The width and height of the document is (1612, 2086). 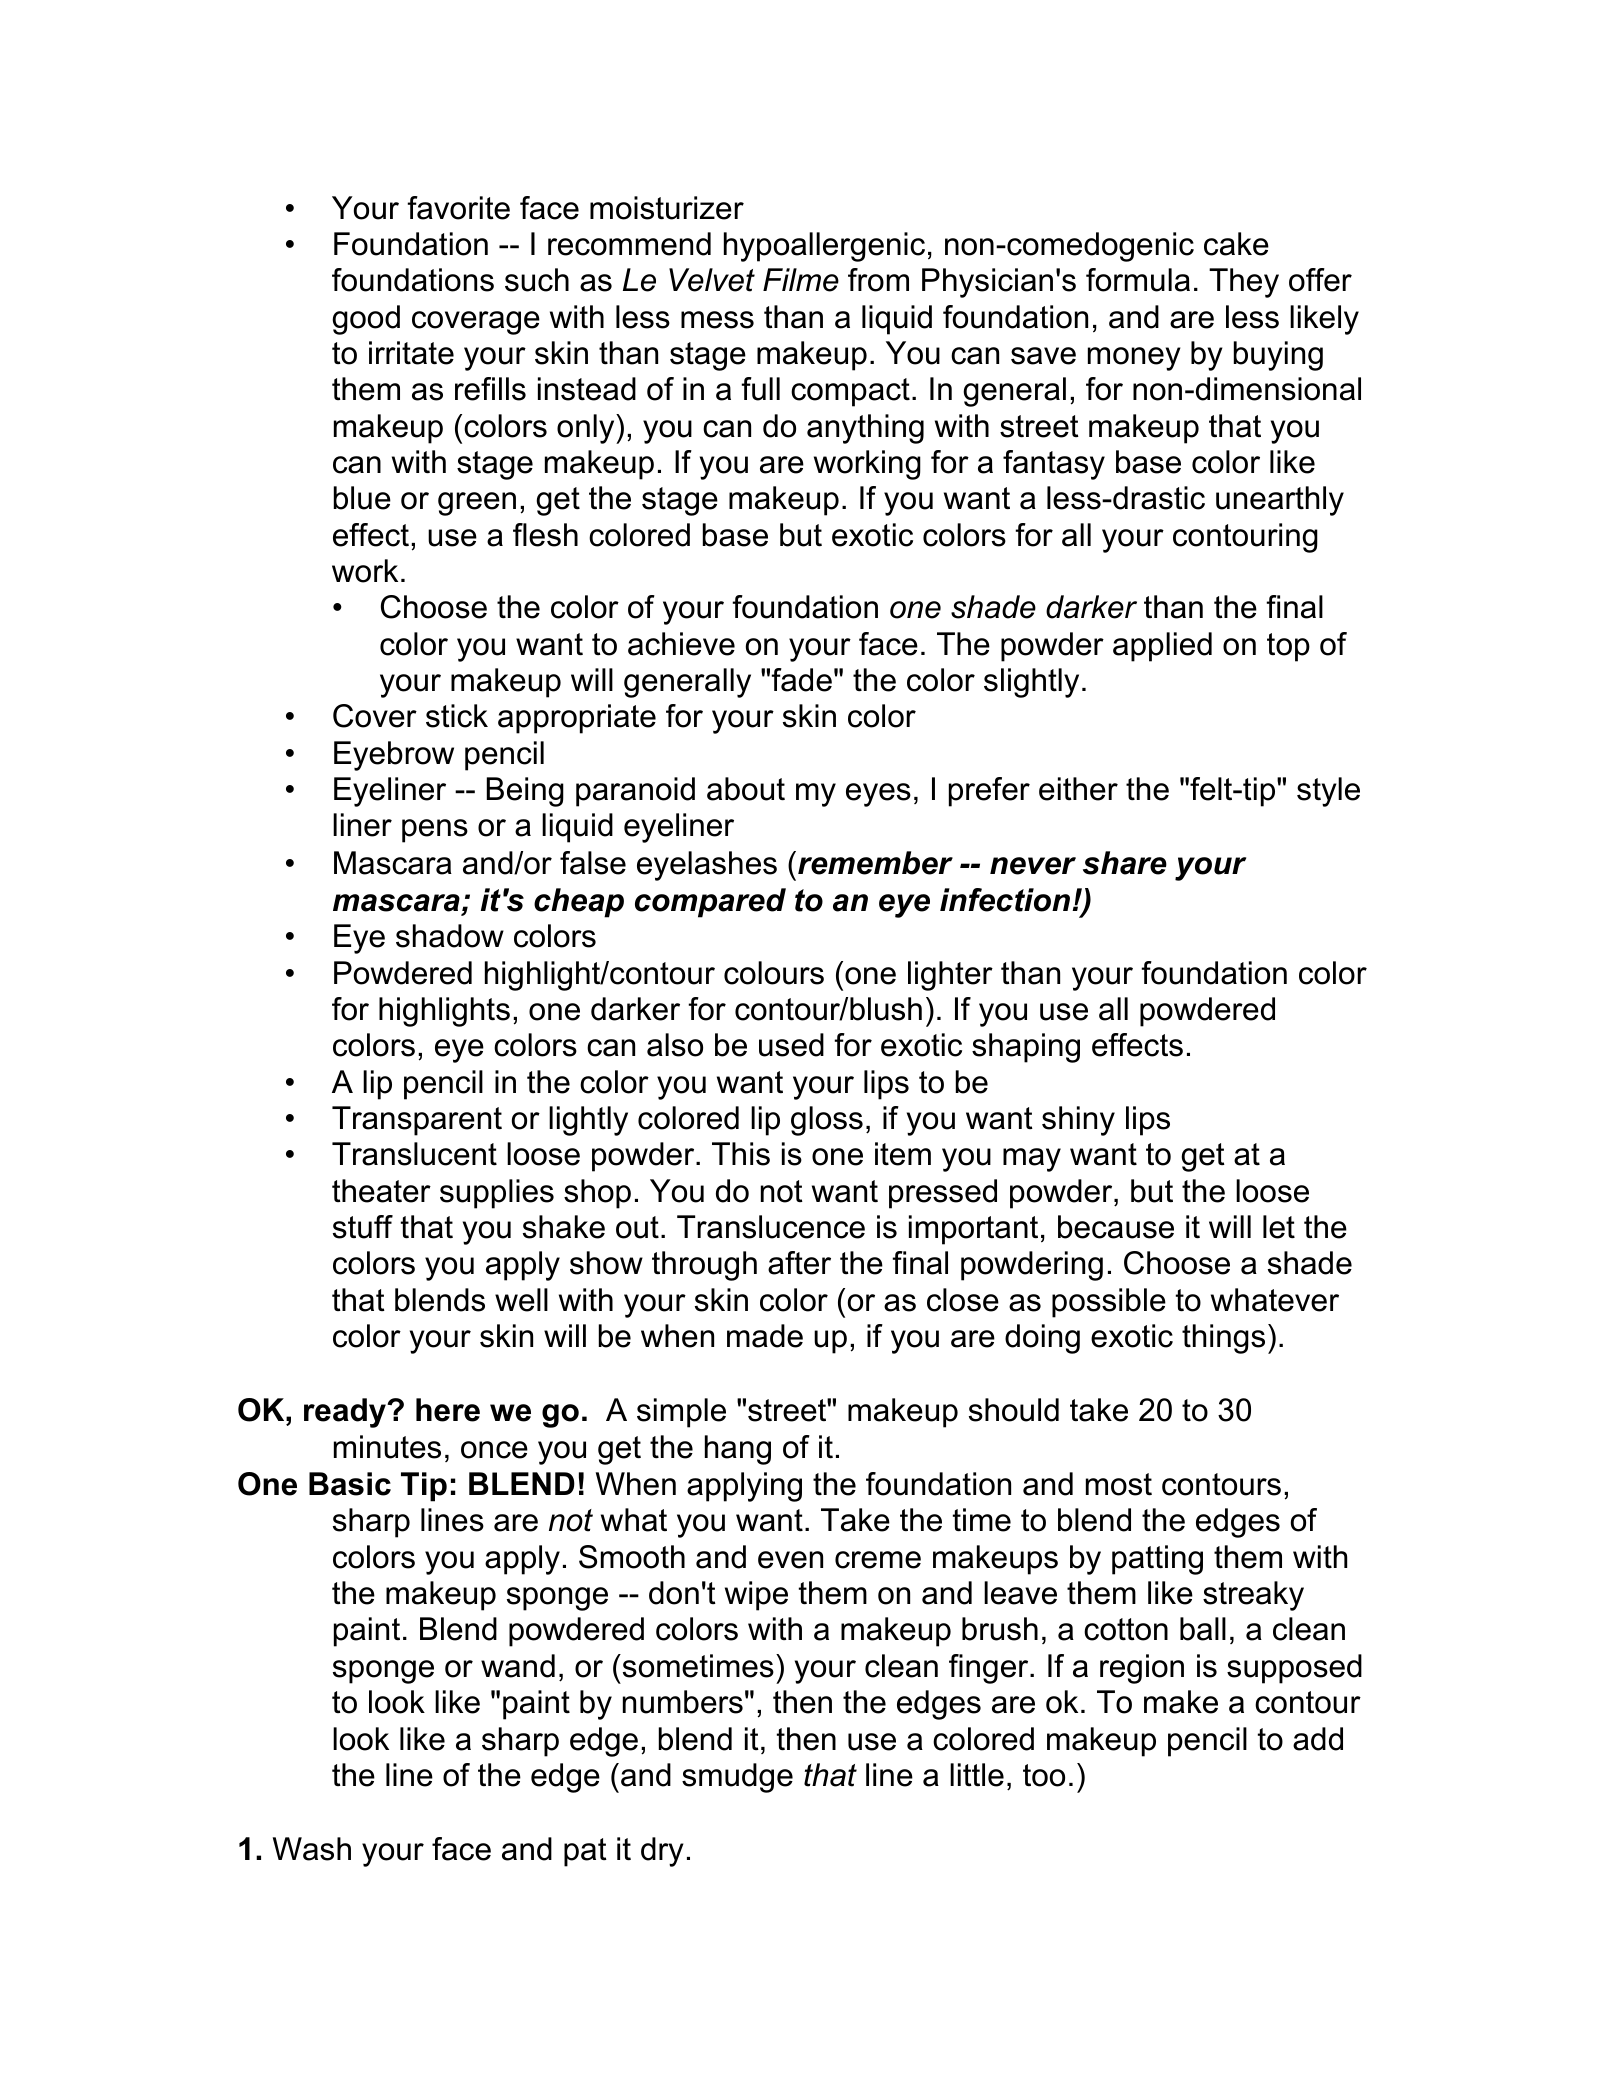 What do you see at coordinates (1328, 792) in the document?
I see `style` at bounding box center [1328, 792].
